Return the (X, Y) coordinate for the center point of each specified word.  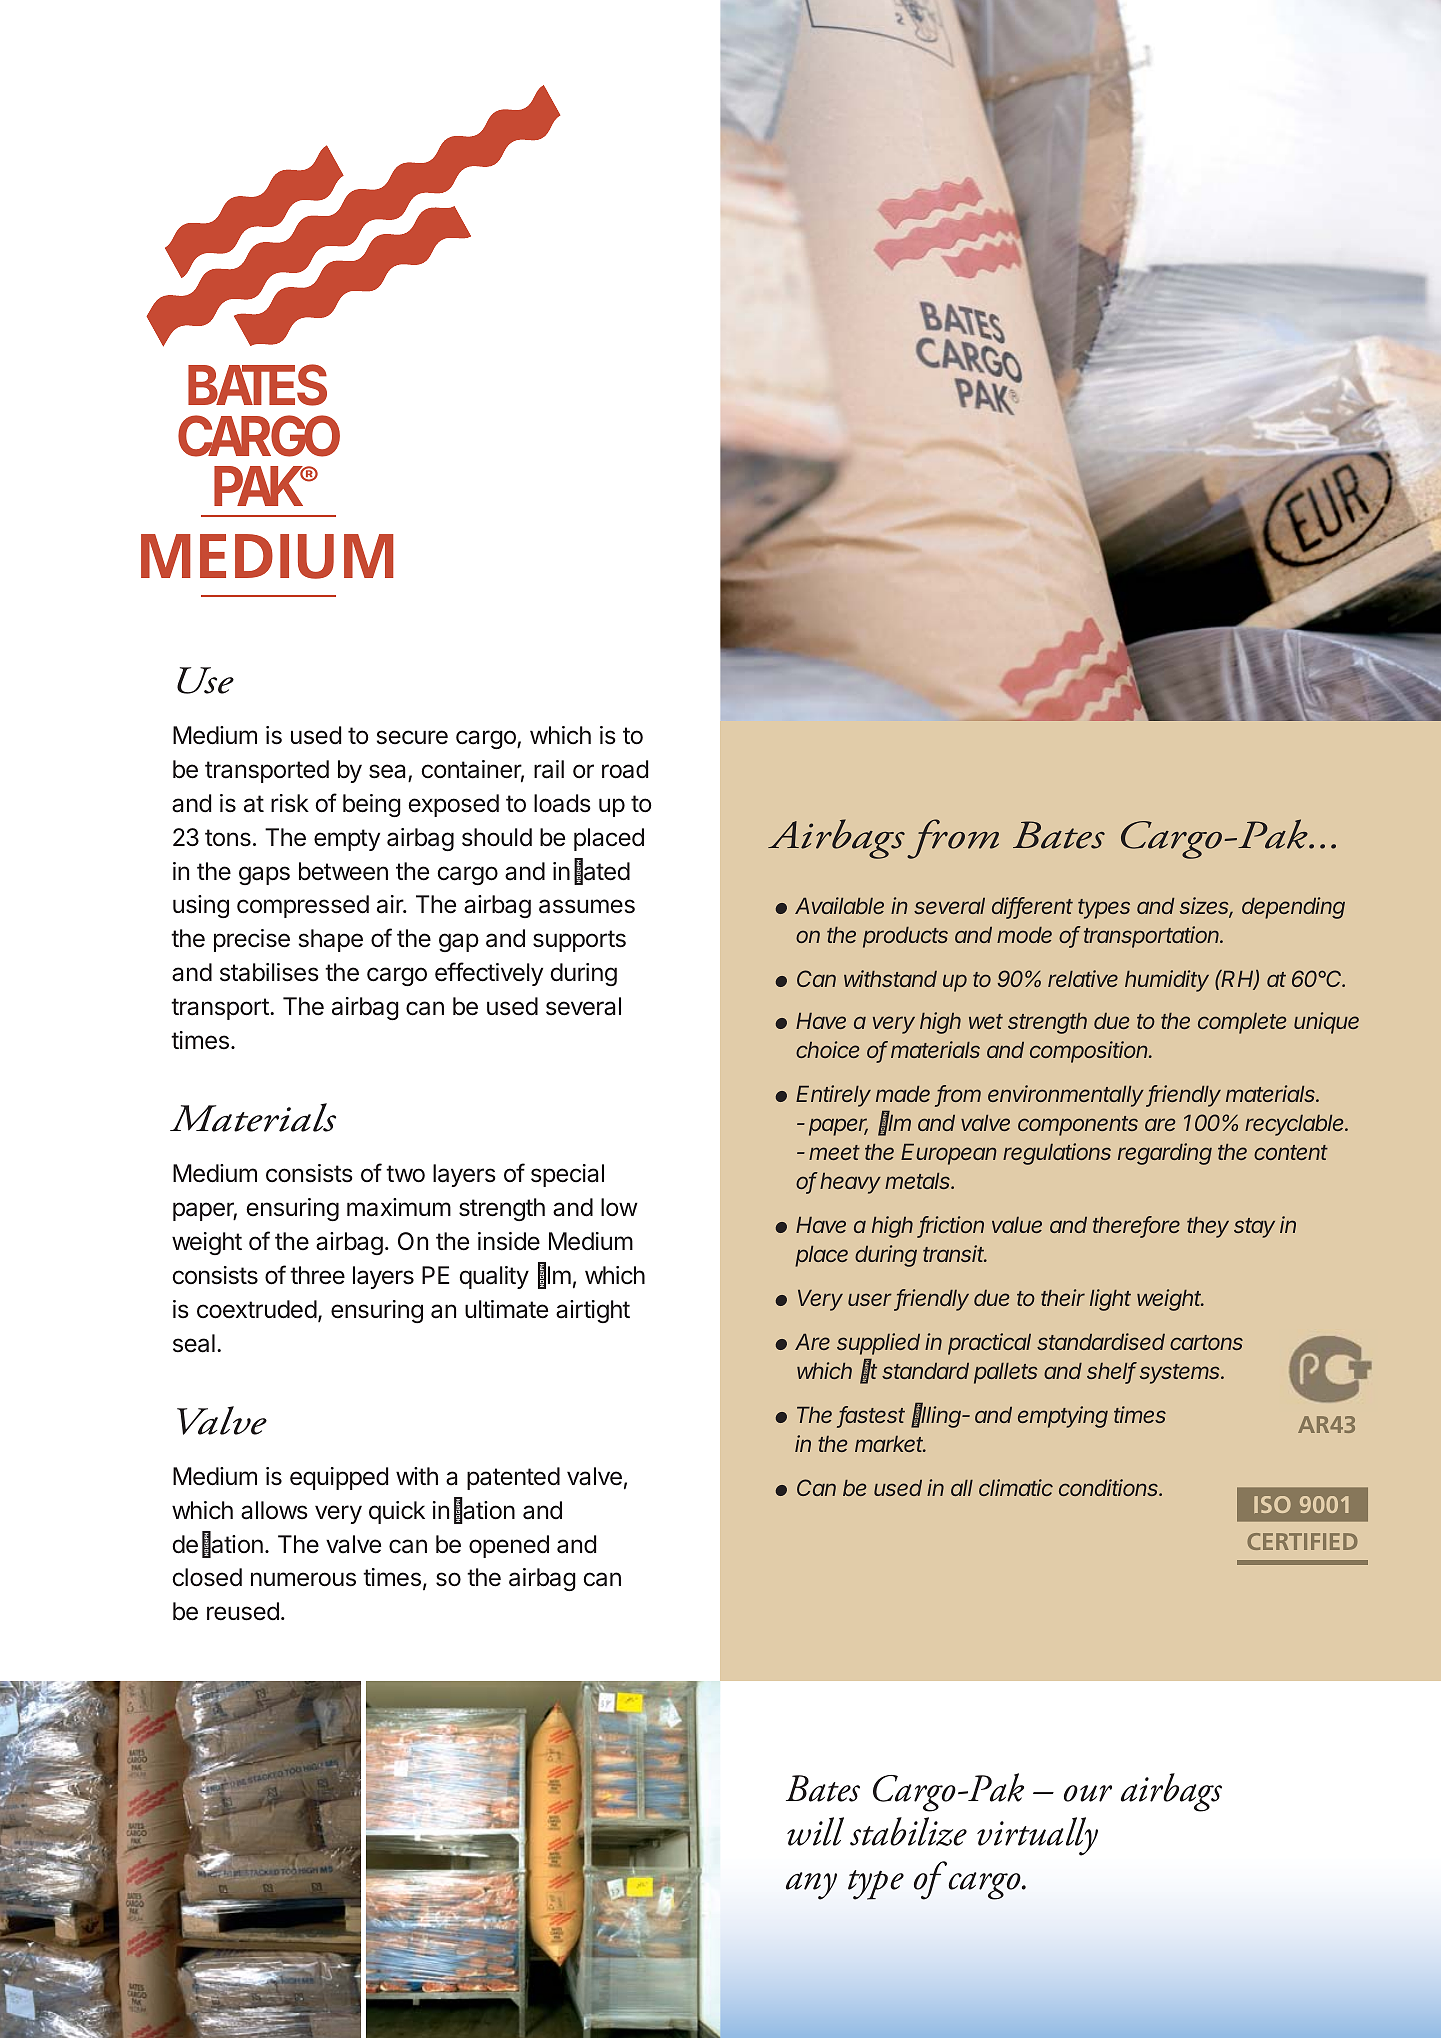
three (317, 1275)
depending (1293, 908)
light (1110, 1300)
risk (290, 803)
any (811, 1886)
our (1088, 1793)
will (815, 1831)
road (625, 769)
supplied (878, 1344)
